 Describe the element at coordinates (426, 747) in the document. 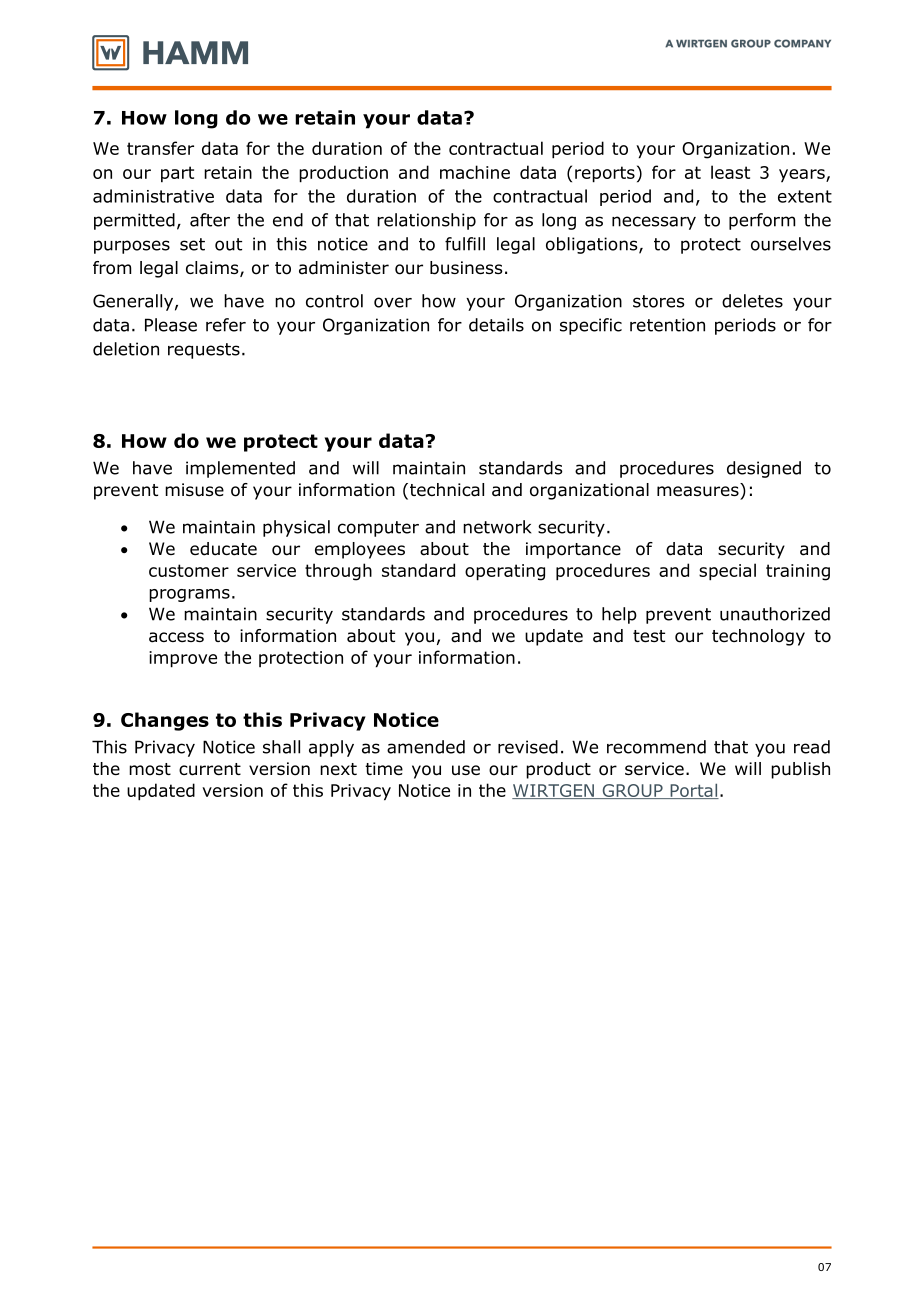

I see `amended` at that location.
